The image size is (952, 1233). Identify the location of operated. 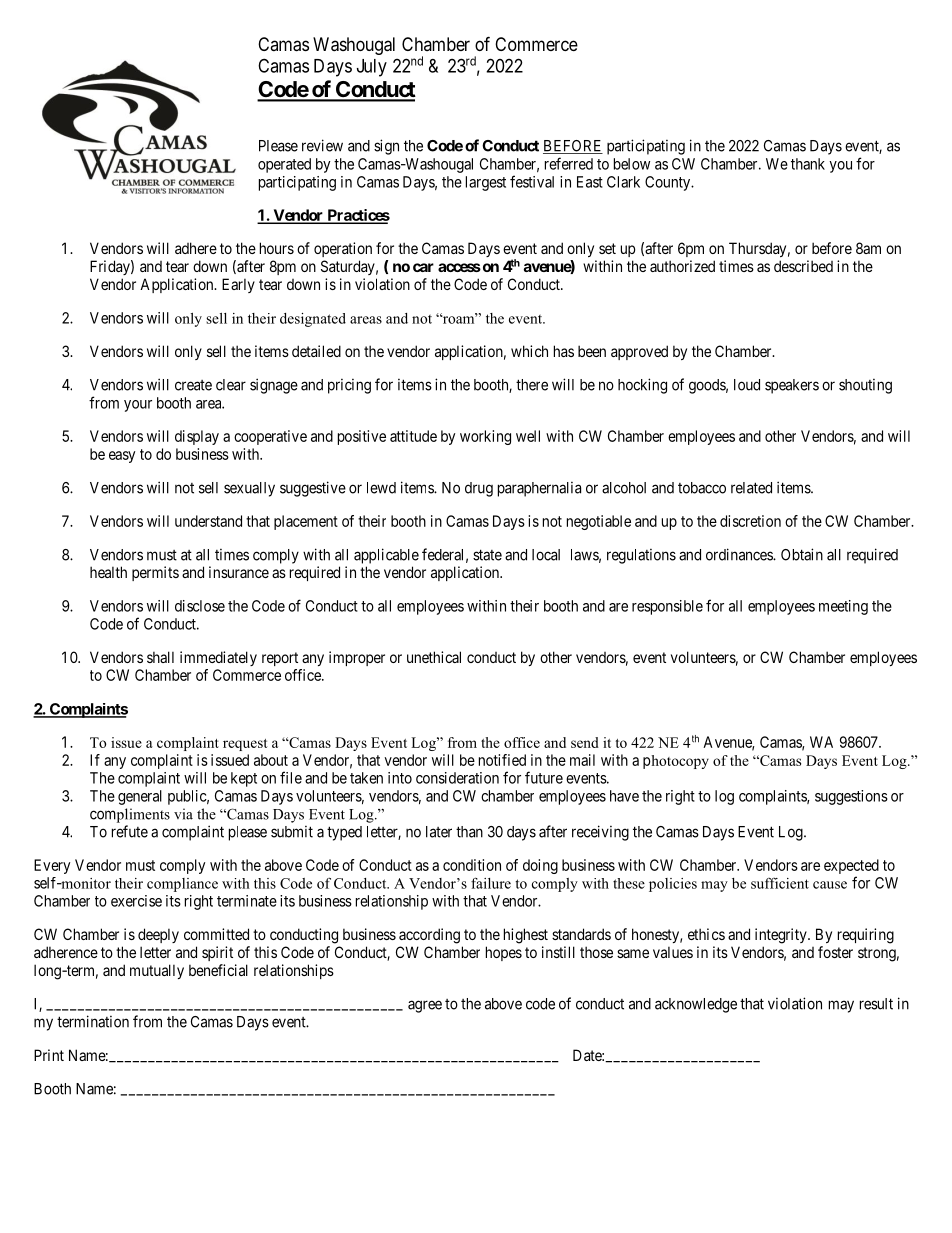
(284, 165).
